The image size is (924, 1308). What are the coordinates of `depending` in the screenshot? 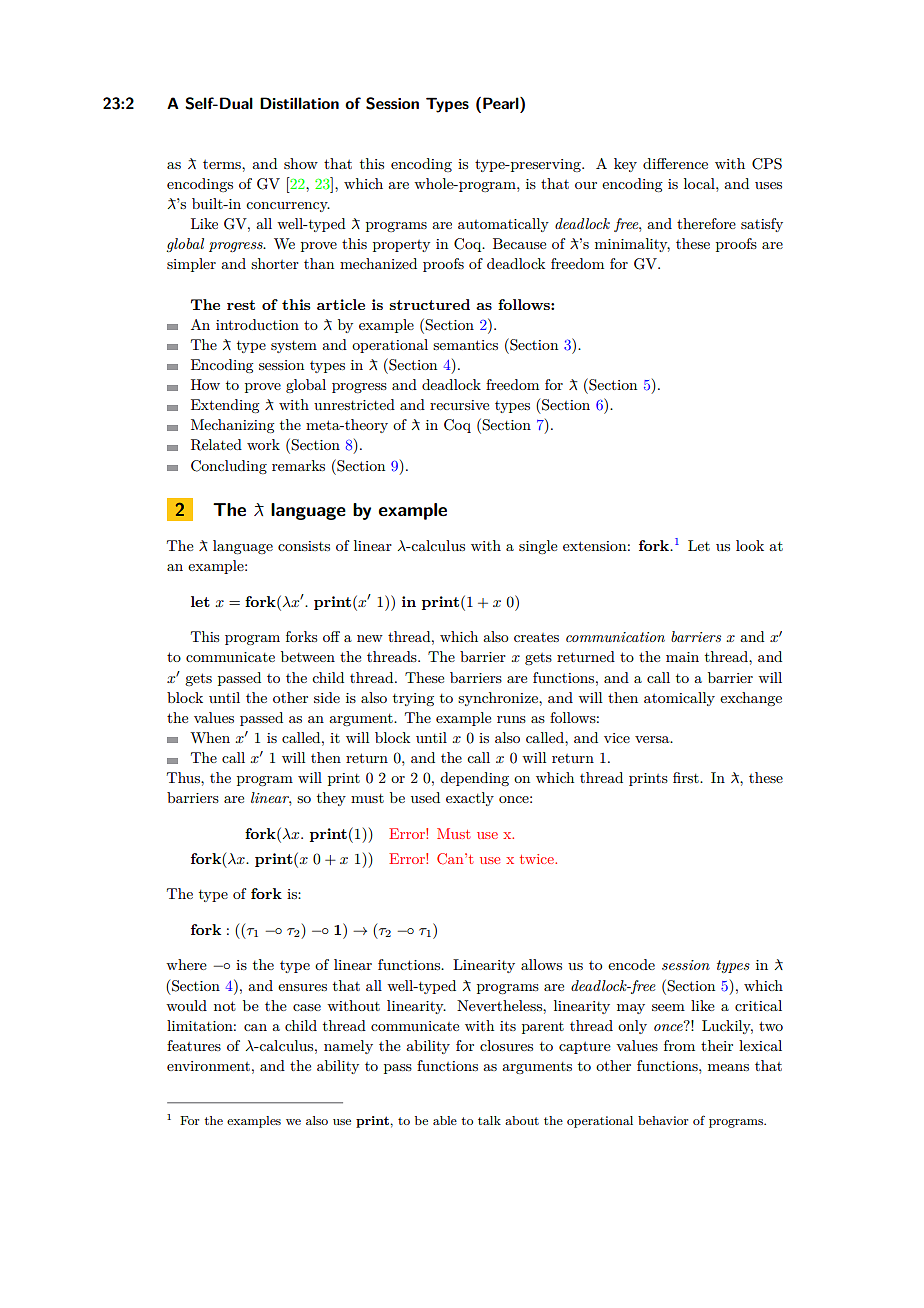 It's located at (474, 779).
